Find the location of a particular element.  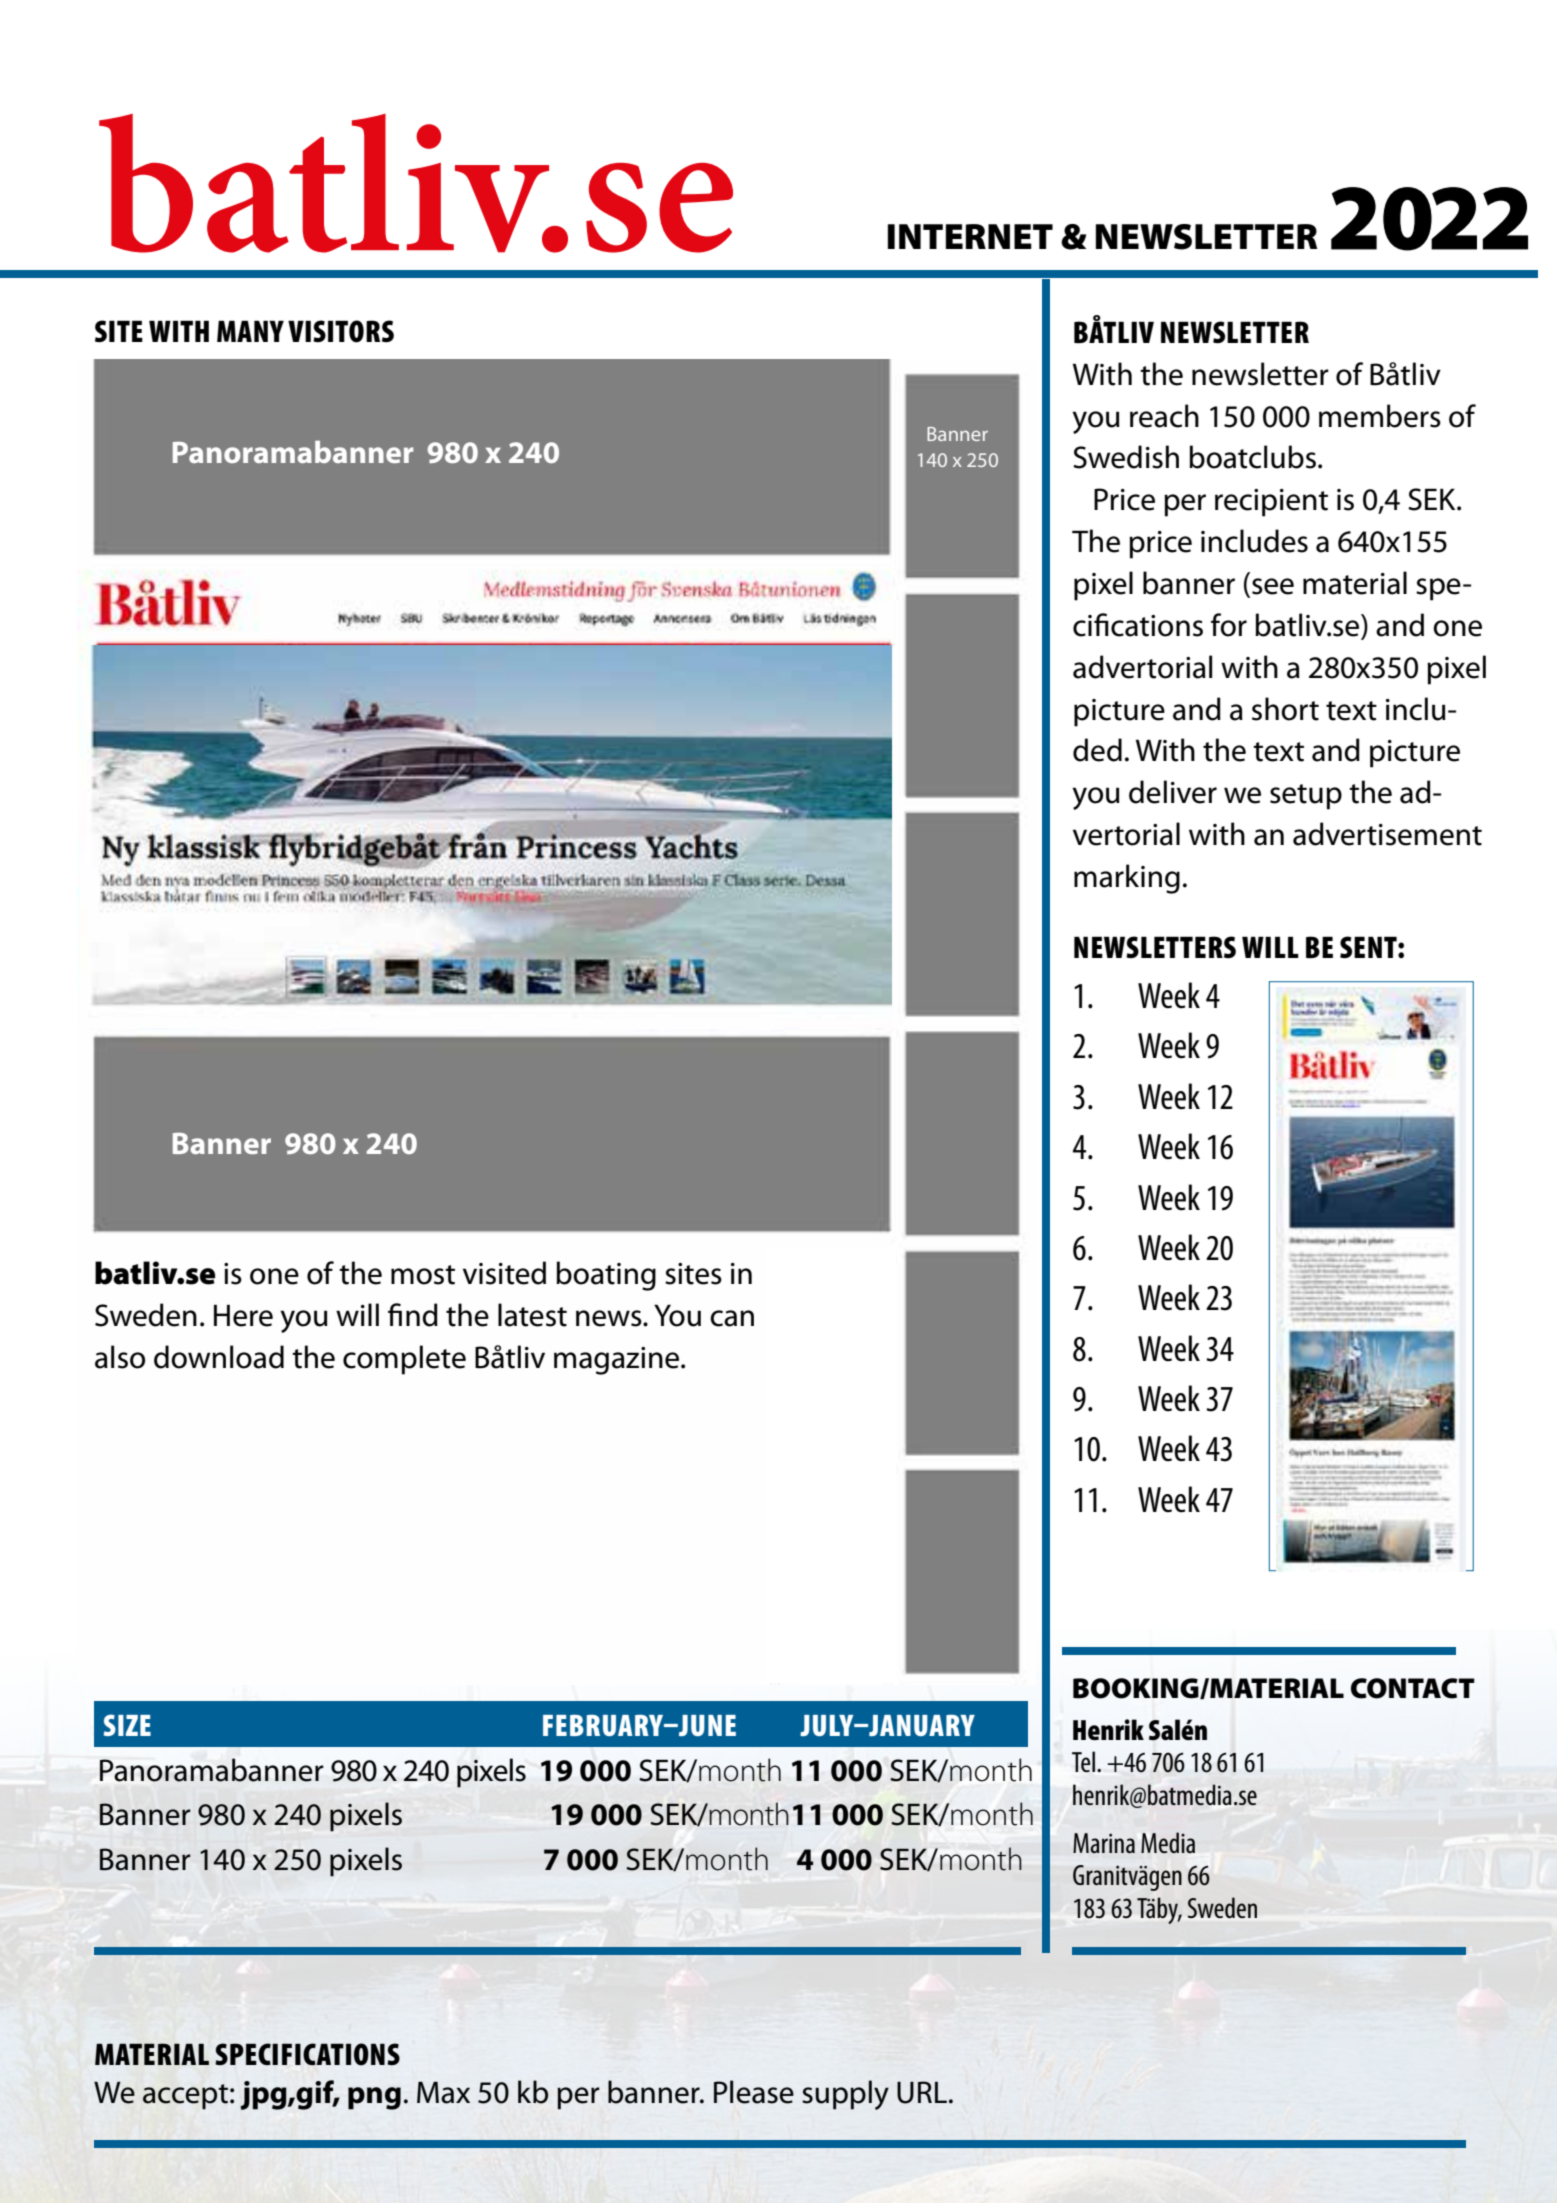

Please is located at coordinates (754, 2092).
